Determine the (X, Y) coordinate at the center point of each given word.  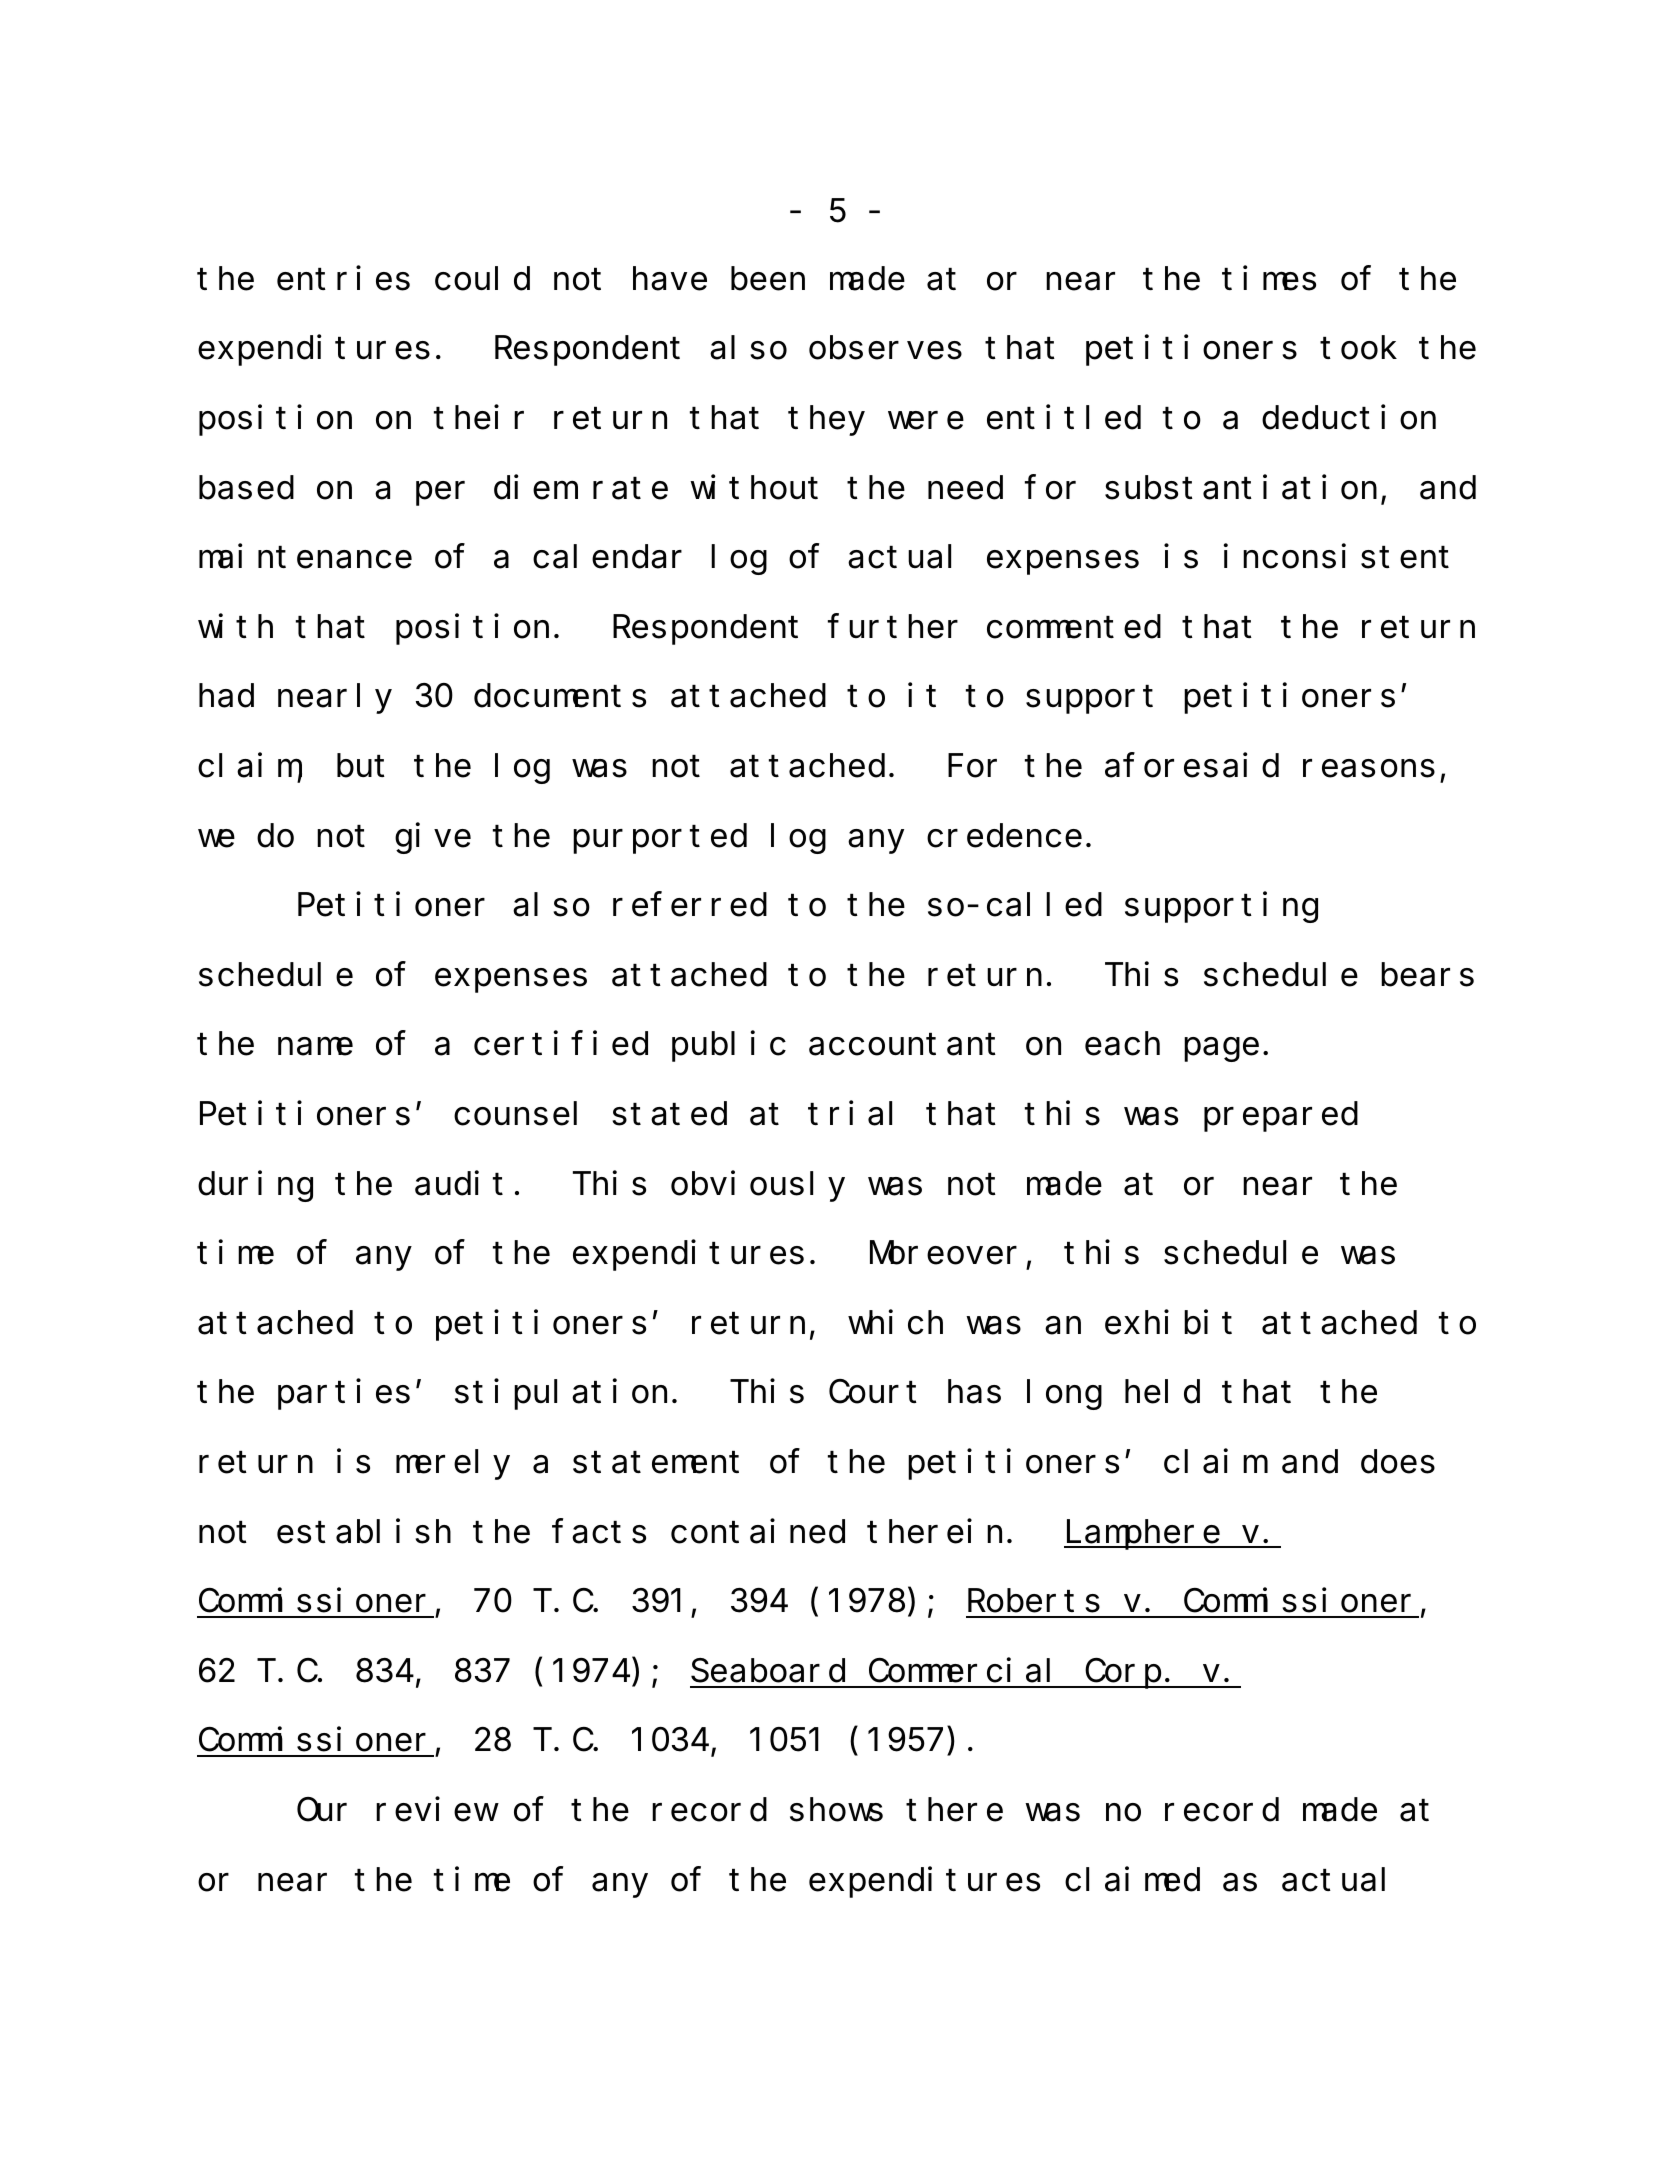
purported (660, 839)
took (1358, 348)
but (361, 766)
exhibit (1168, 1322)
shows (836, 1810)
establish (364, 1531)
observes (885, 348)
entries (343, 278)
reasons (1369, 769)
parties (344, 1395)
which (895, 1322)
